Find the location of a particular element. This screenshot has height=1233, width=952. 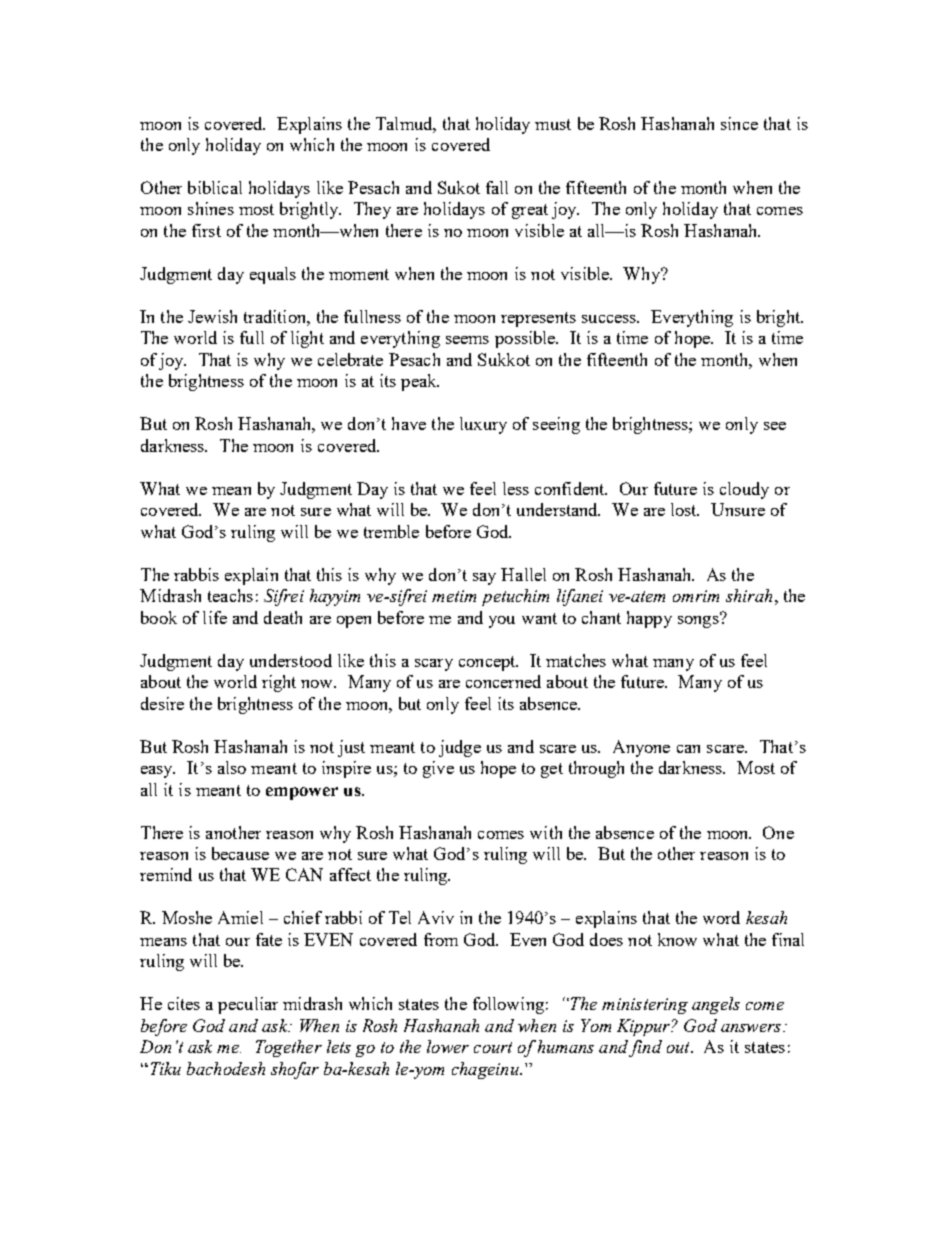

court is located at coordinates (493, 1047).
